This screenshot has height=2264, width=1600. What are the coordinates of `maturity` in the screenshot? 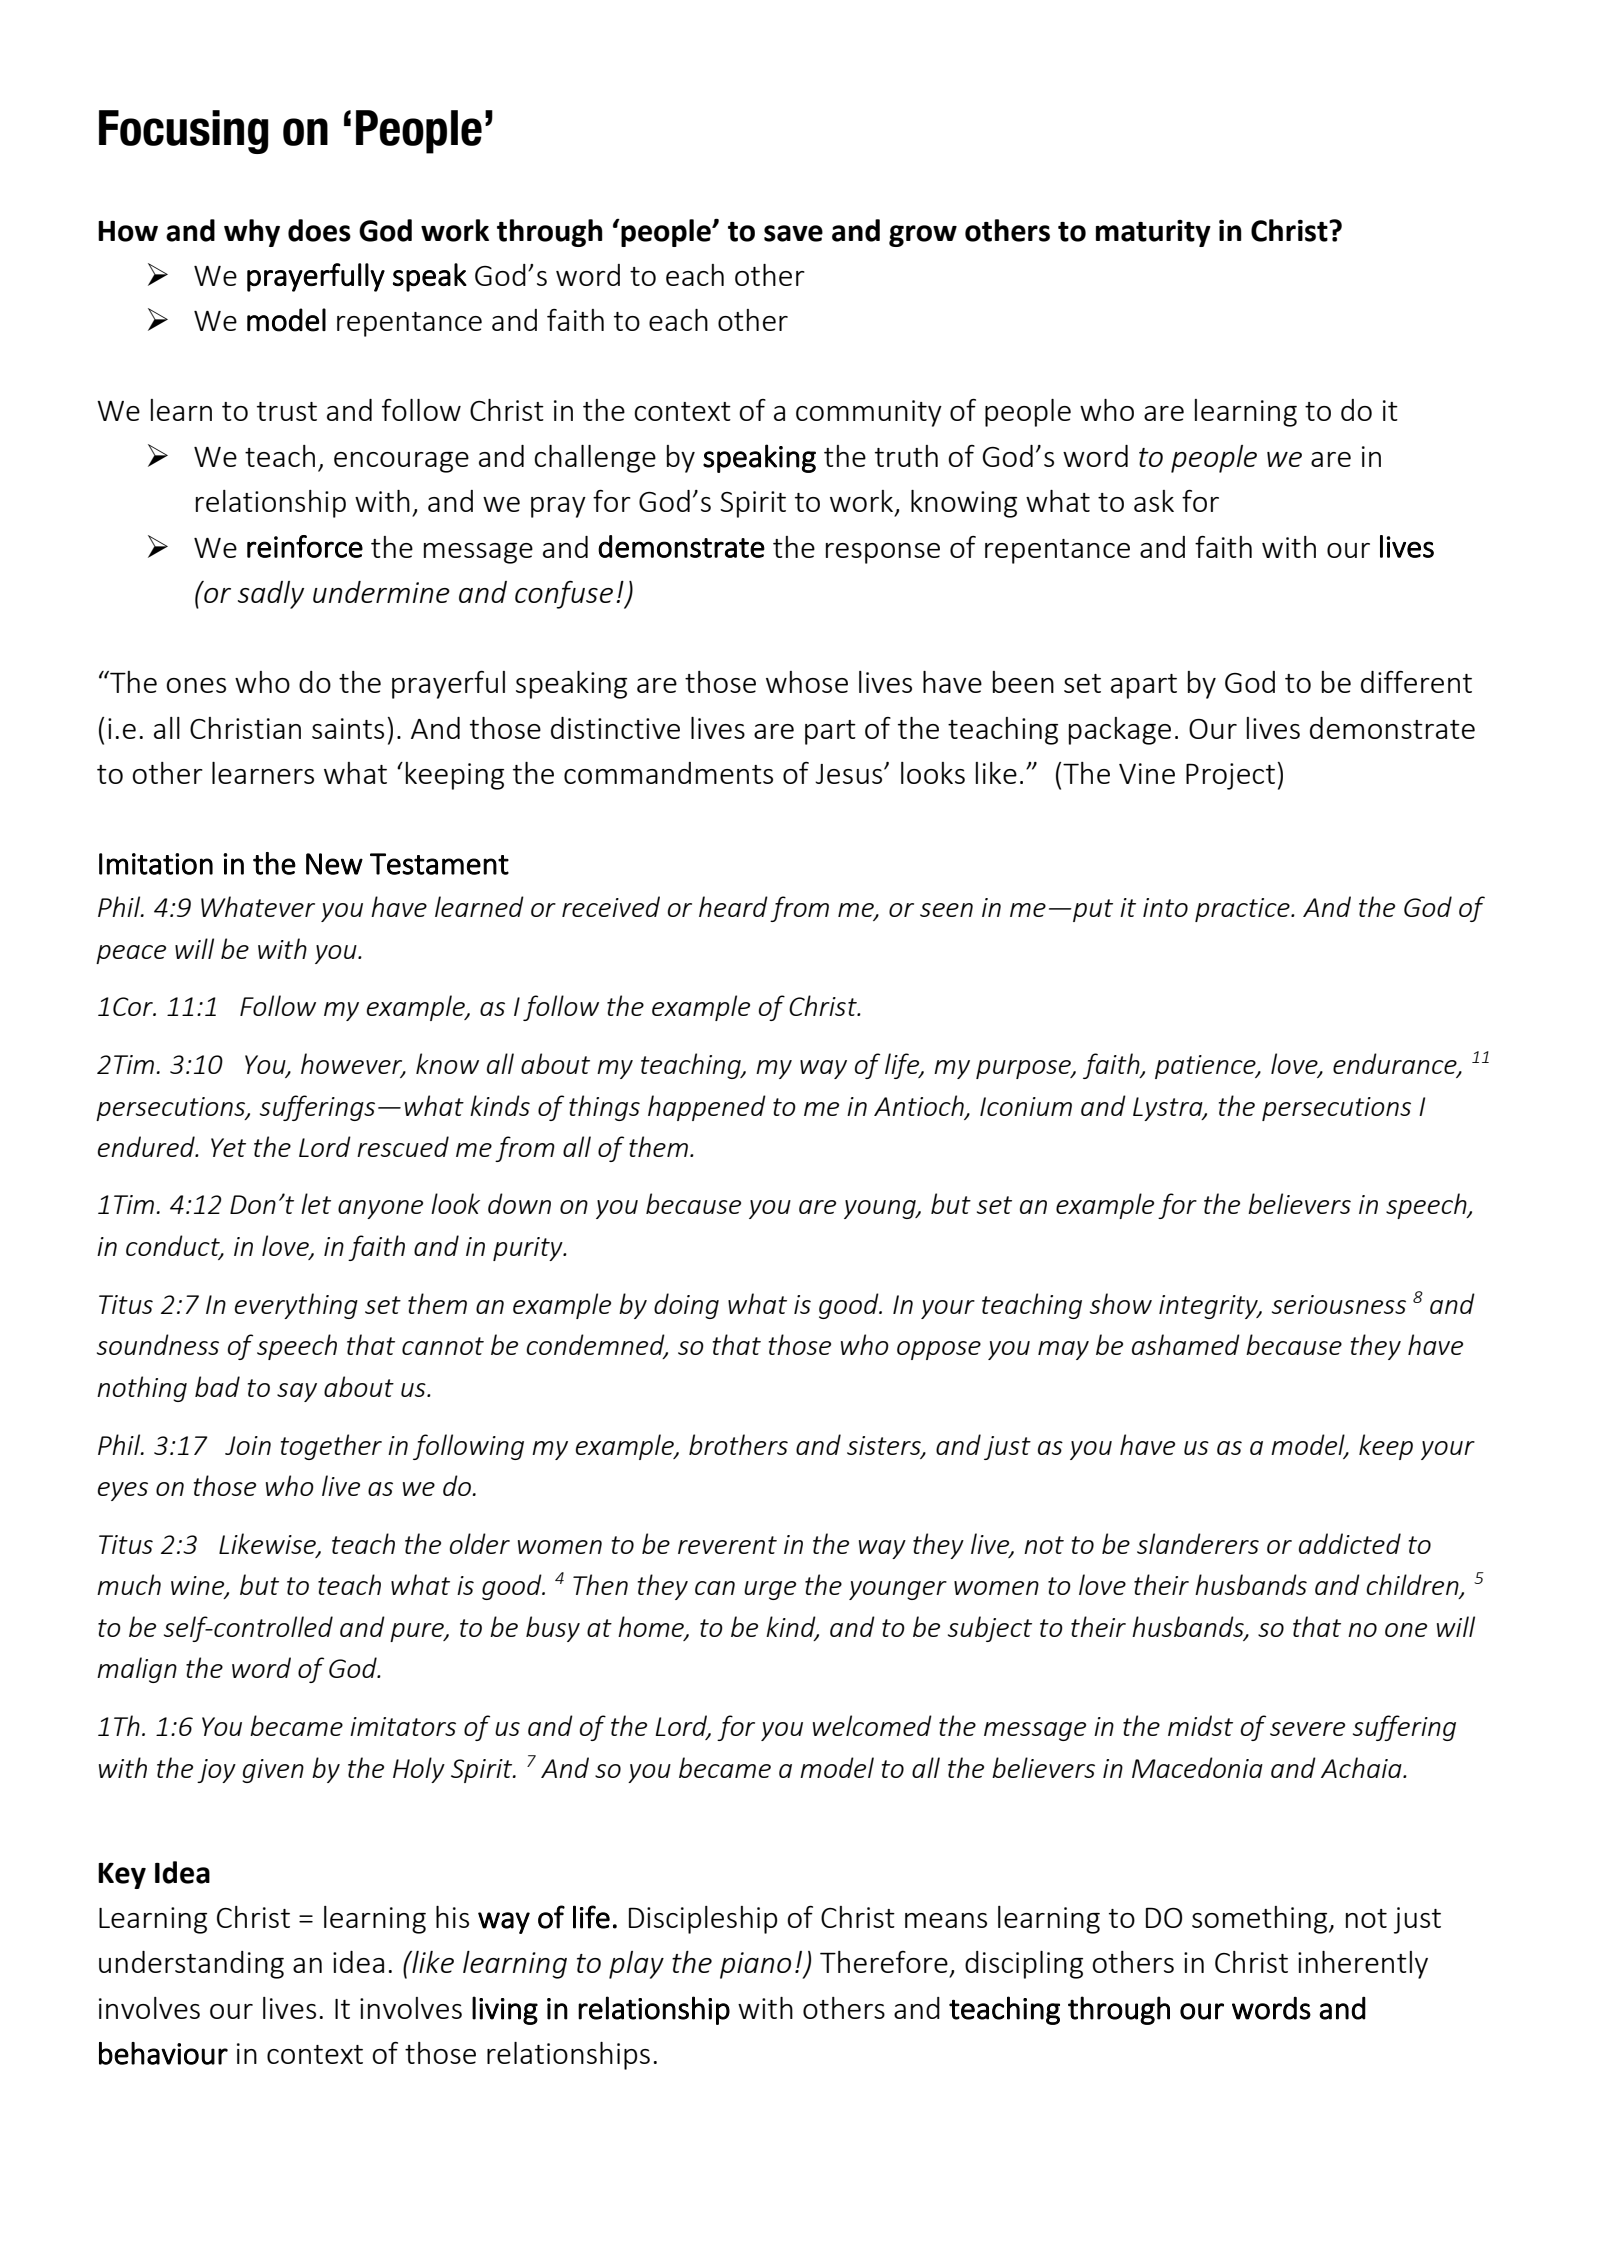 It's located at (1153, 233).
